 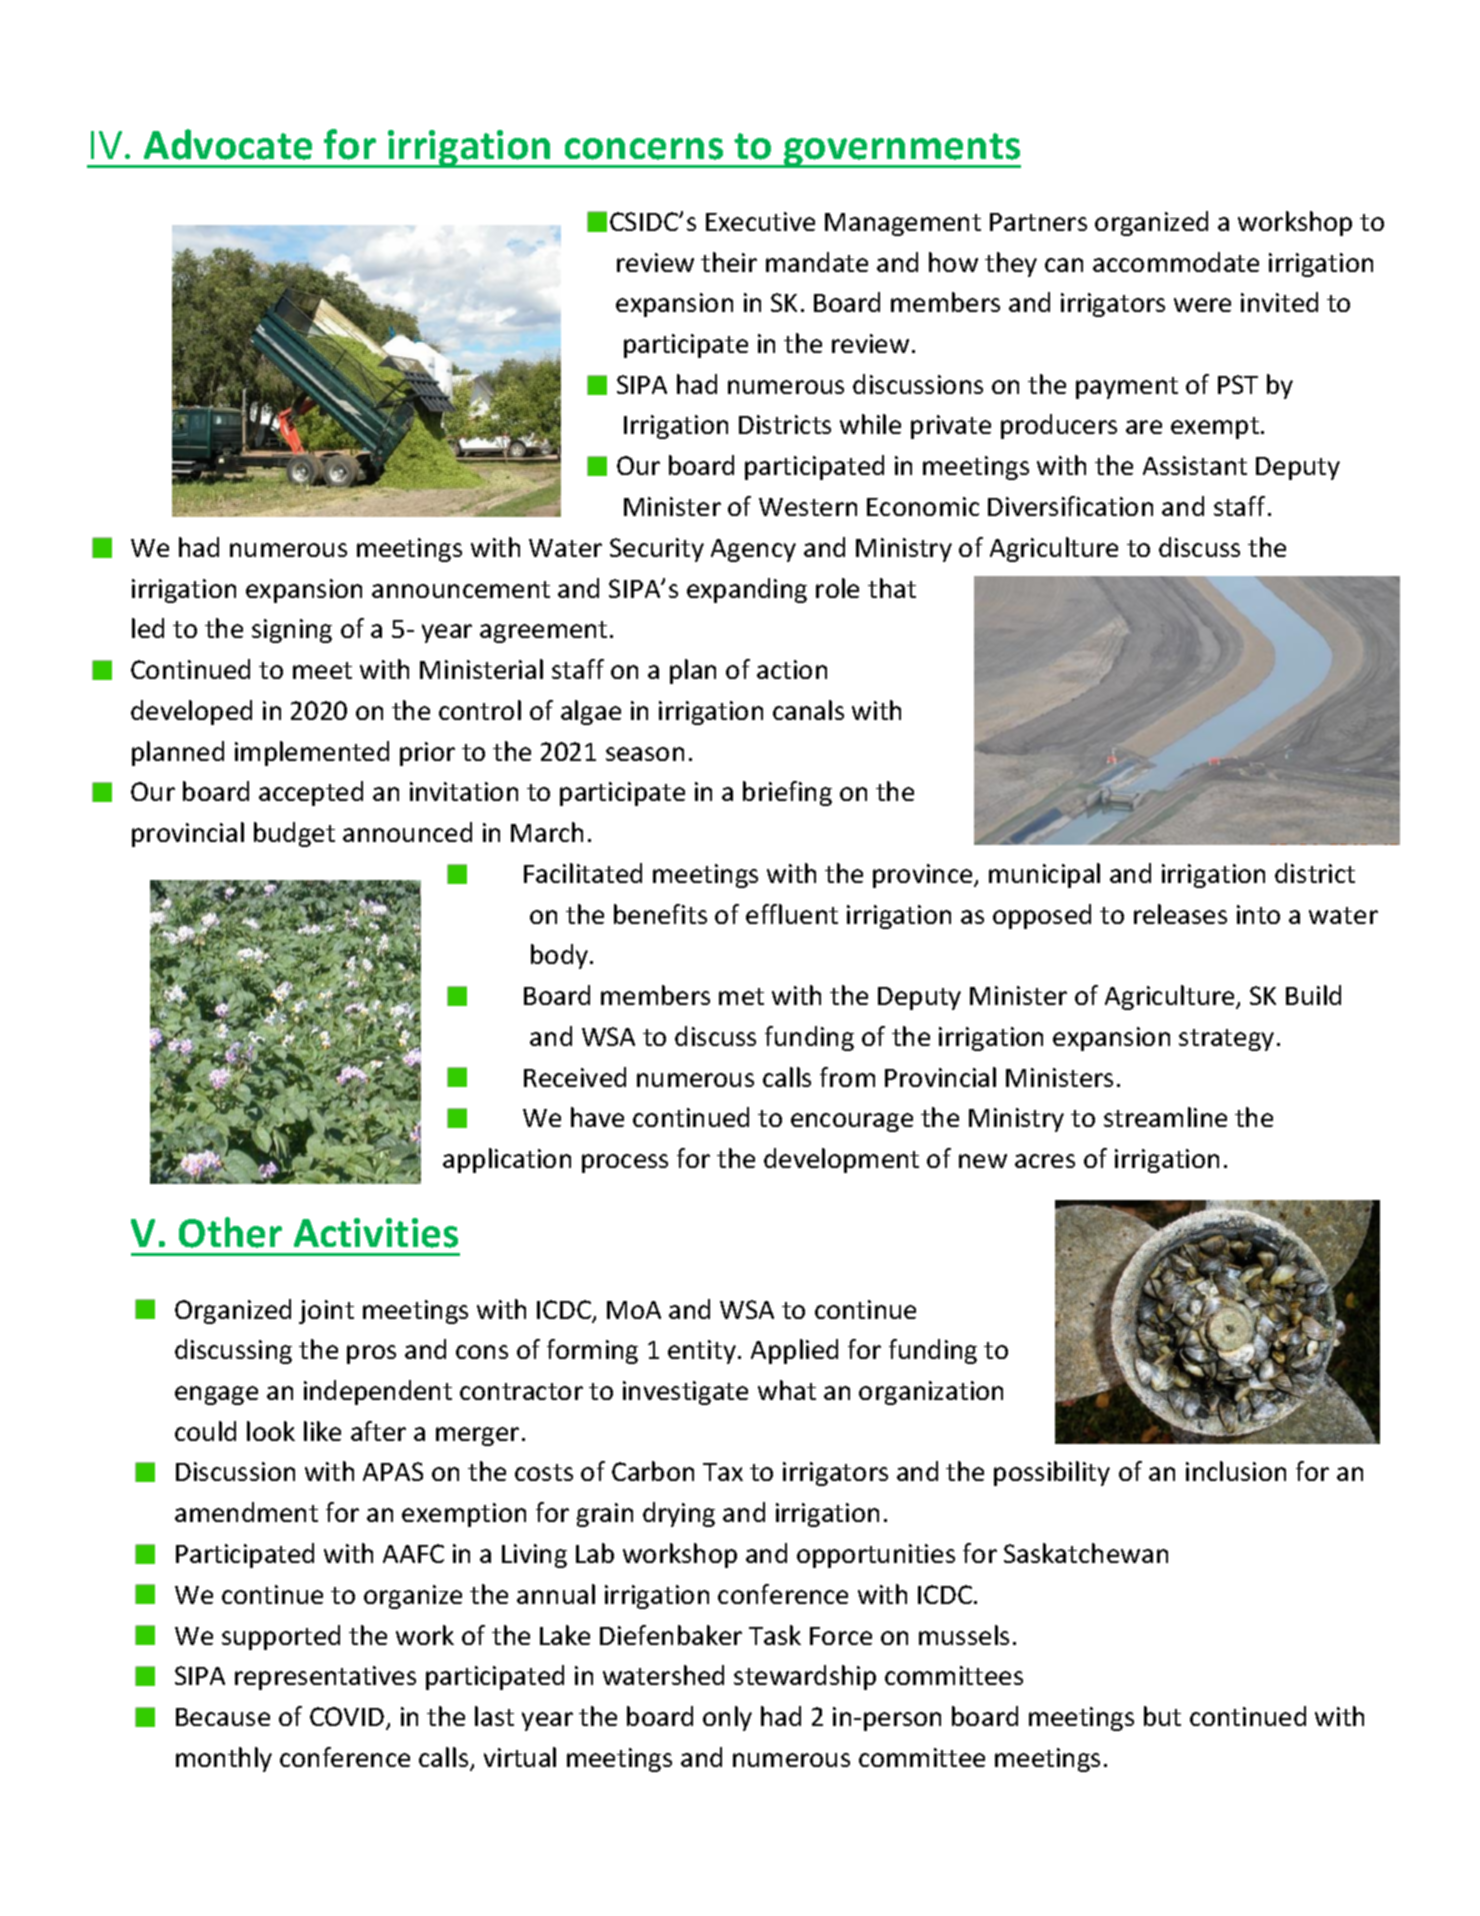 I want to click on releases, so click(x=1180, y=914).
